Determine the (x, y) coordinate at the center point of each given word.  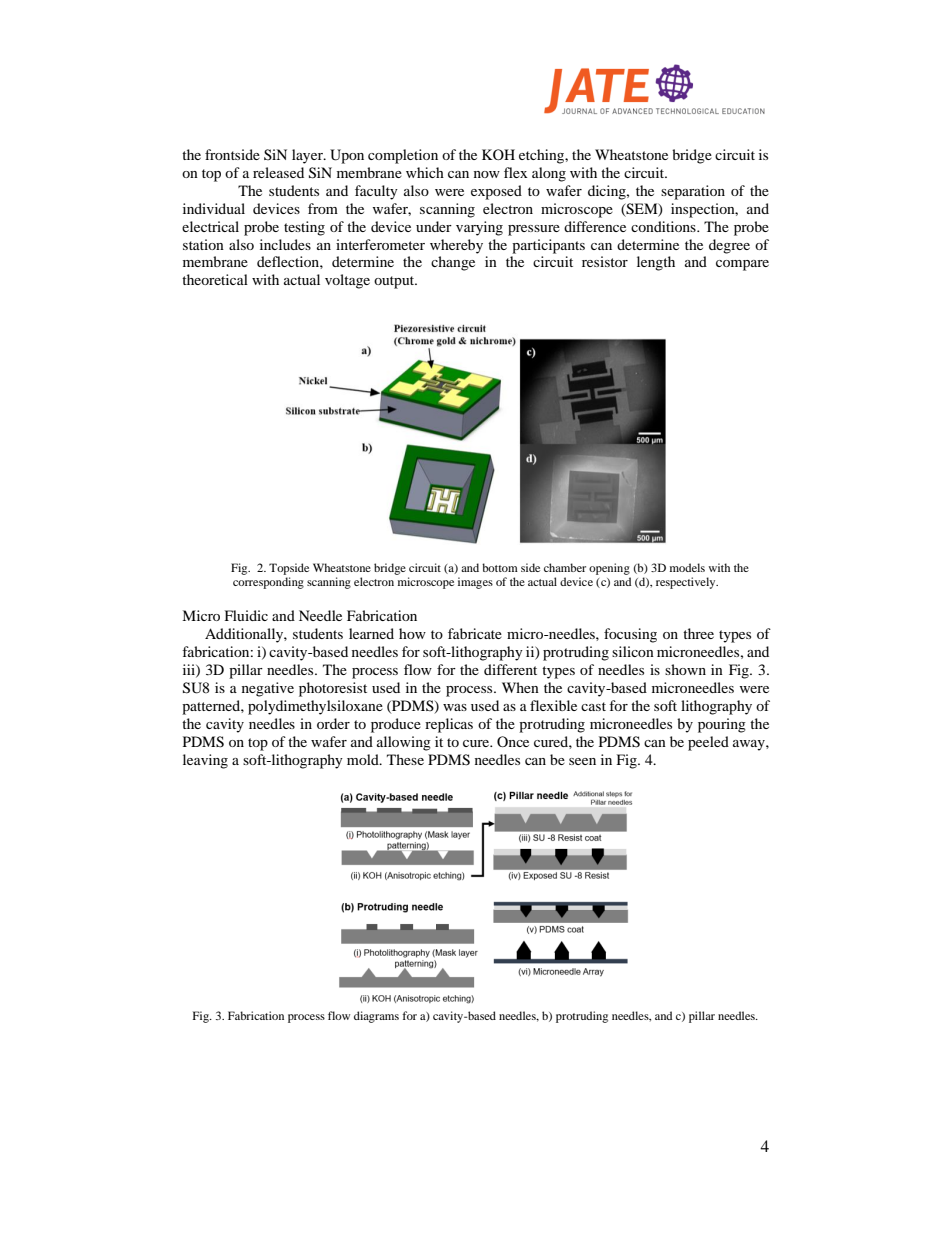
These (405, 759)
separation (693, 192)
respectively (687, 583)
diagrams (376, 1017)
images (475, 583)
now (487, 174)
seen (582, 761)
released (278, 172)
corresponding (268, 583)
